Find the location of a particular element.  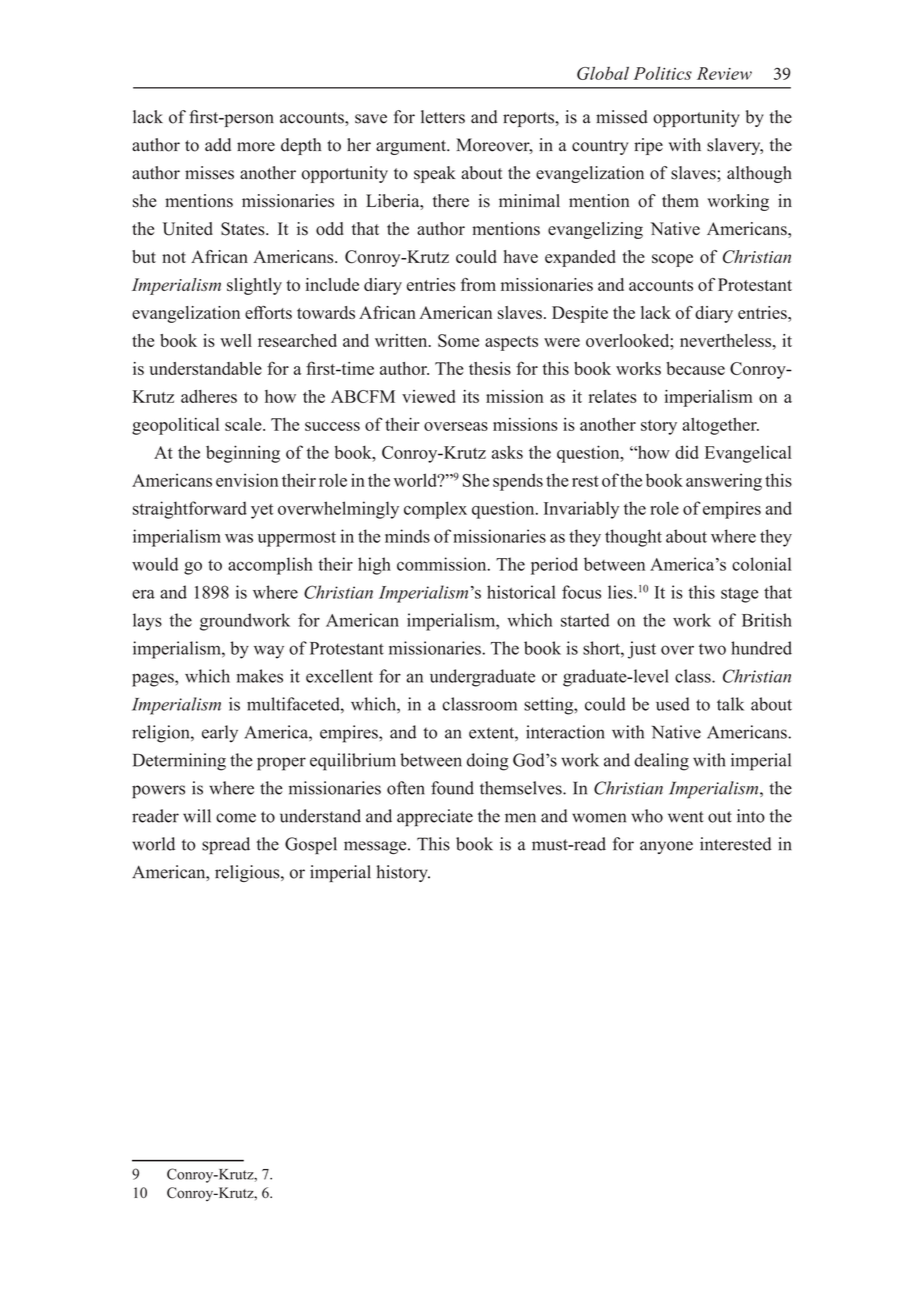

Politics is located at coordinates (662, 73).
